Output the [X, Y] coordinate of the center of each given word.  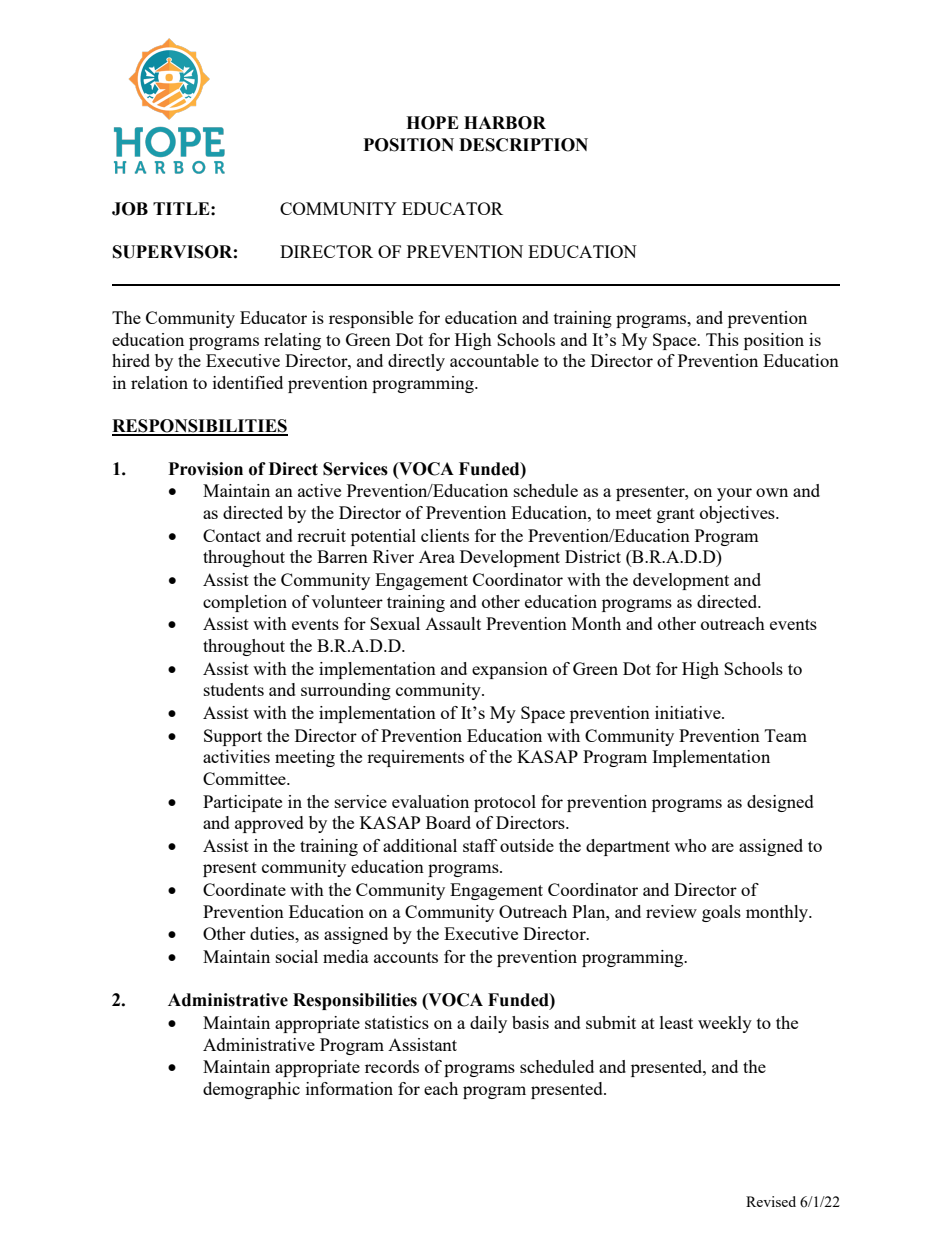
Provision [206, 469]
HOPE [432, 123]
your [734, 494]
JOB [130, 209]
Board [448, 822]
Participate [242, 803]
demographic [251, 1090]
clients [445, 535]
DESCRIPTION [523, 145]
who [690, 845]
